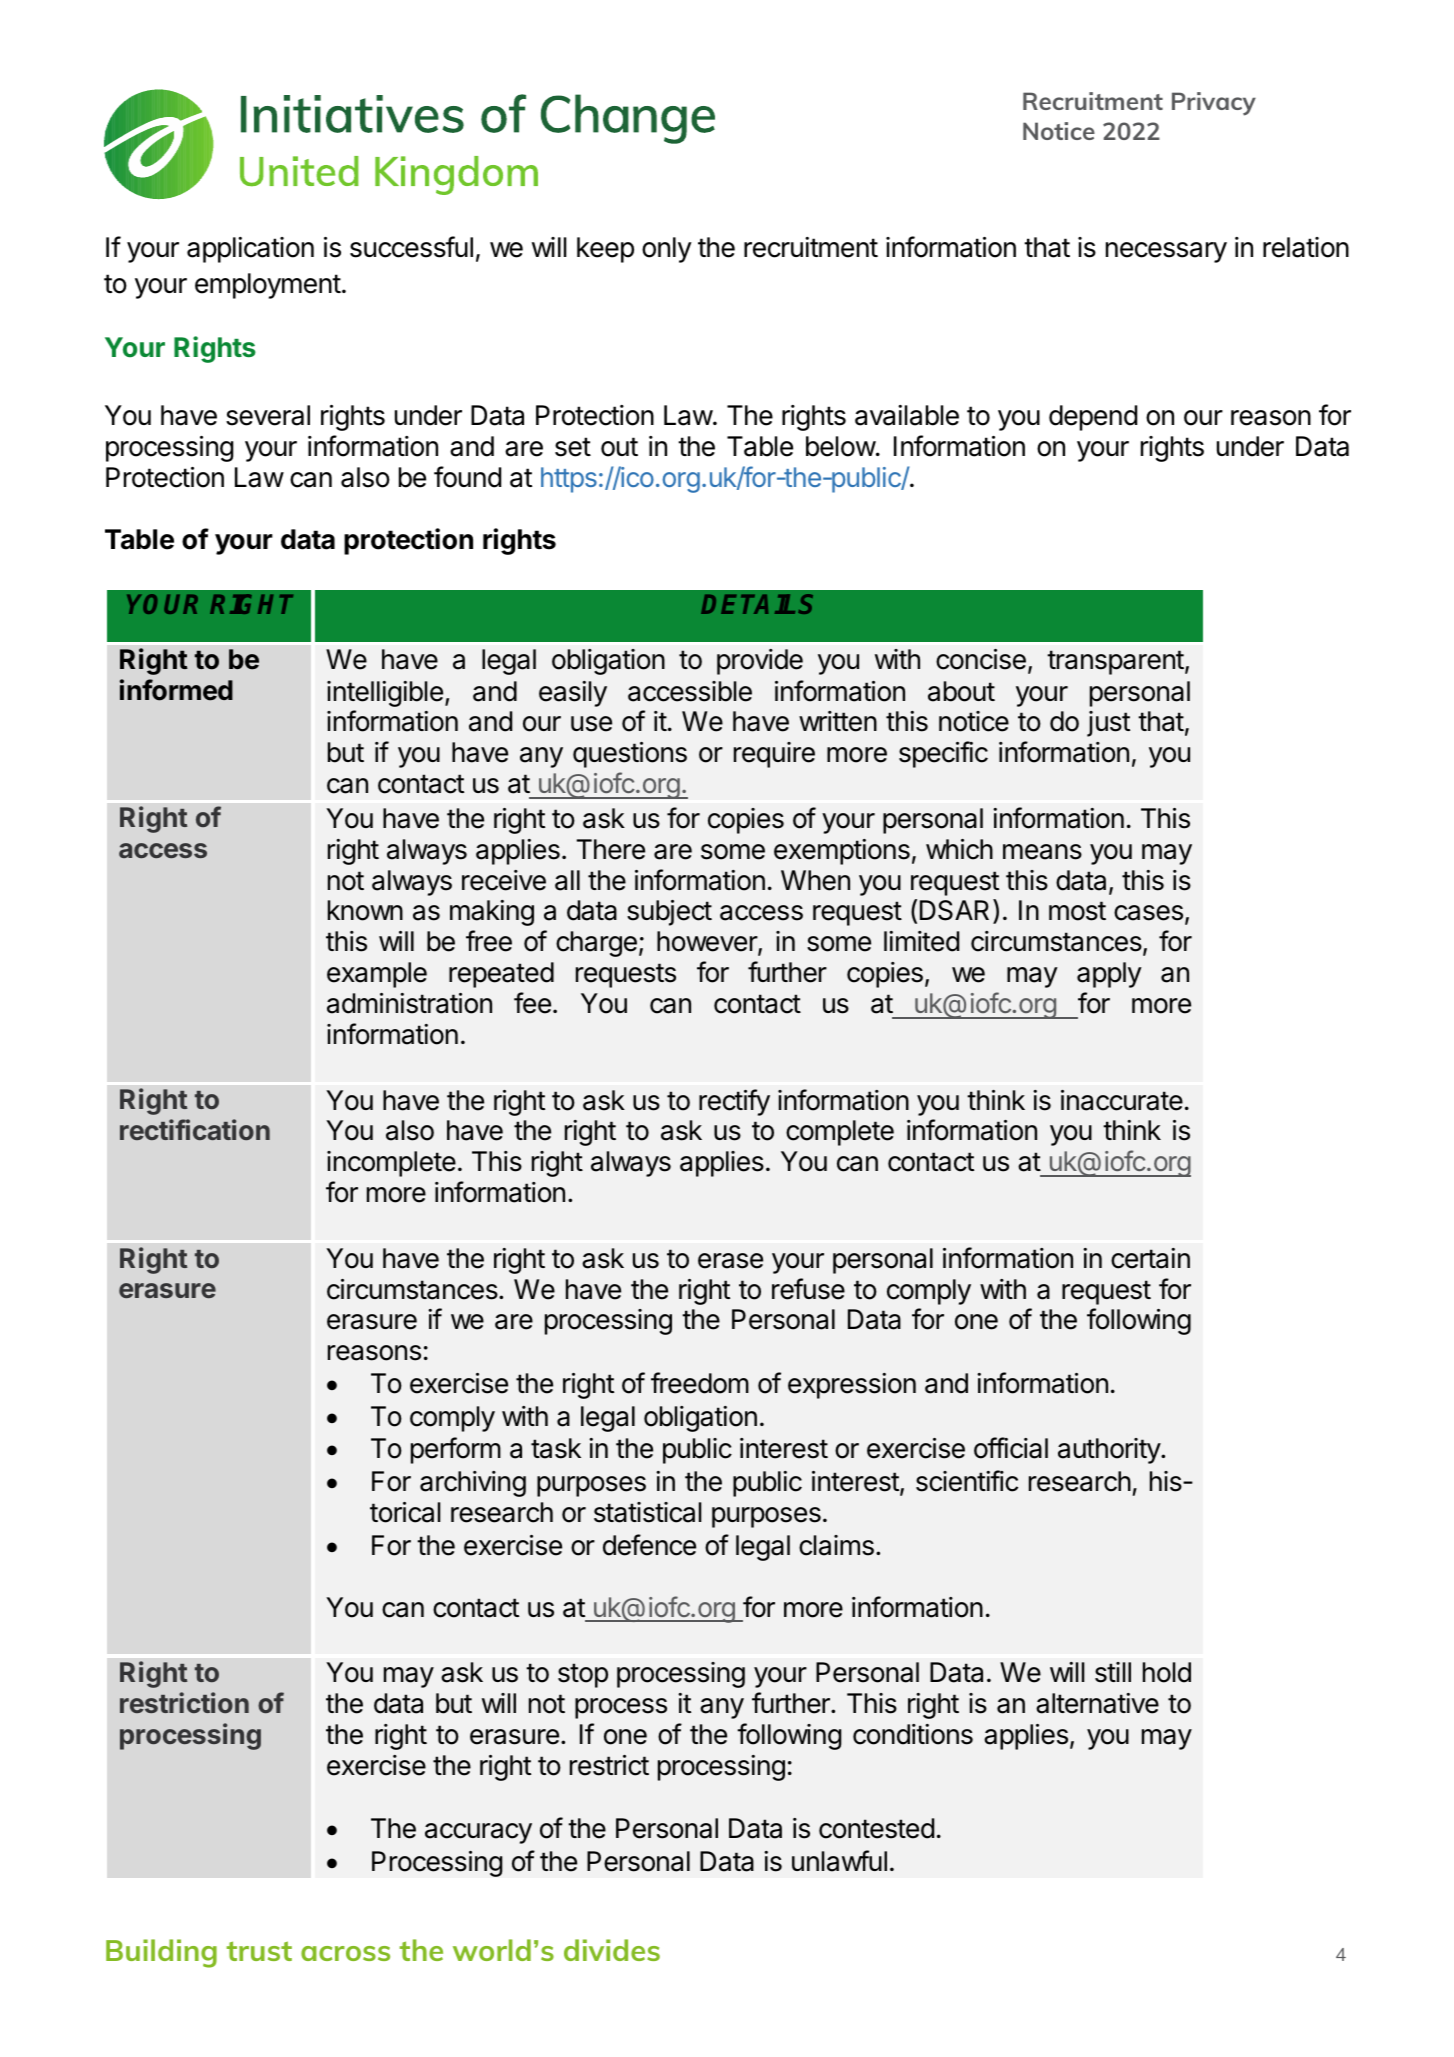  Describe the element at coordinates (760, 662) in the screenshot. I see `provide` at that location.
